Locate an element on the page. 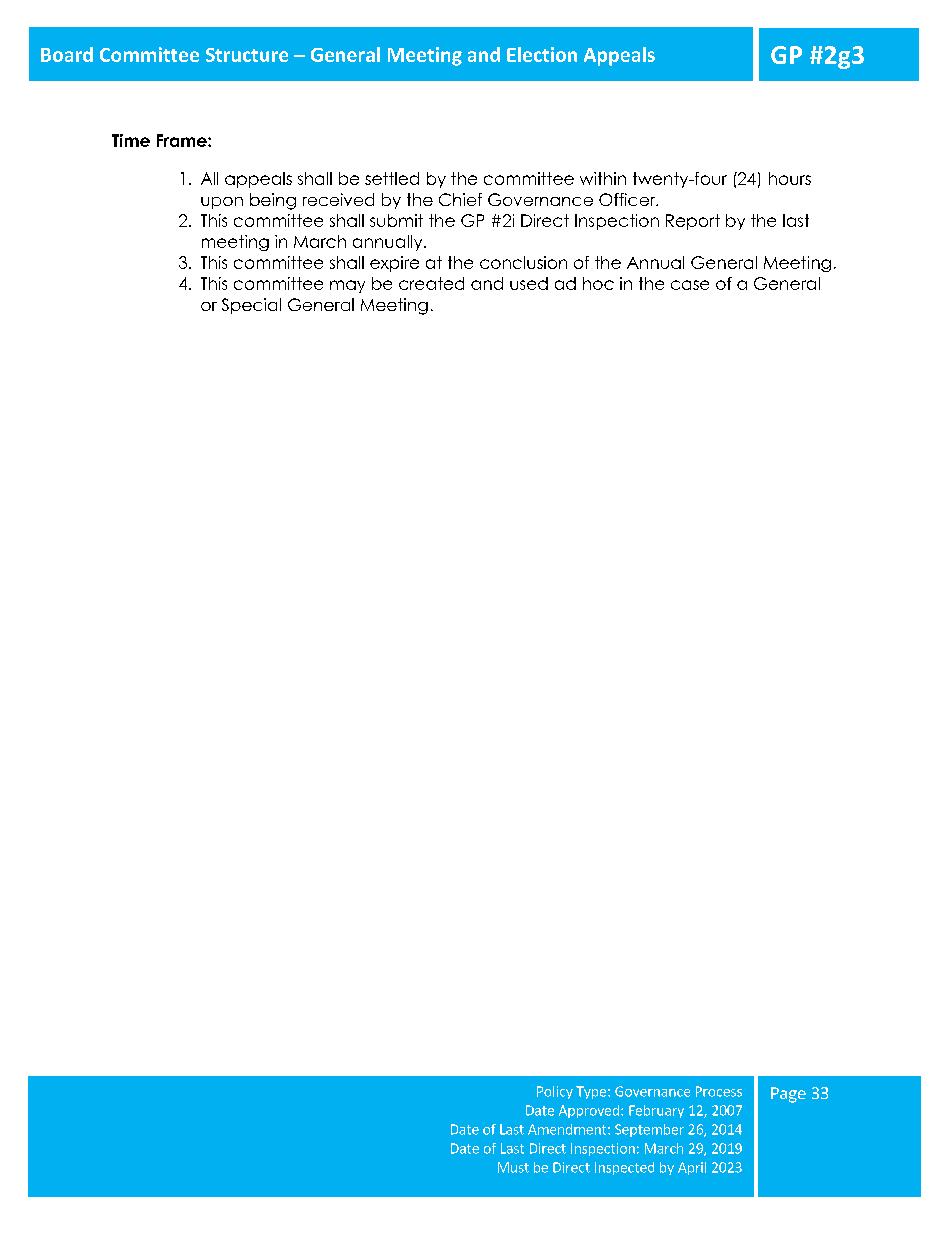  Policy is located at coordinates (555, 1092).
